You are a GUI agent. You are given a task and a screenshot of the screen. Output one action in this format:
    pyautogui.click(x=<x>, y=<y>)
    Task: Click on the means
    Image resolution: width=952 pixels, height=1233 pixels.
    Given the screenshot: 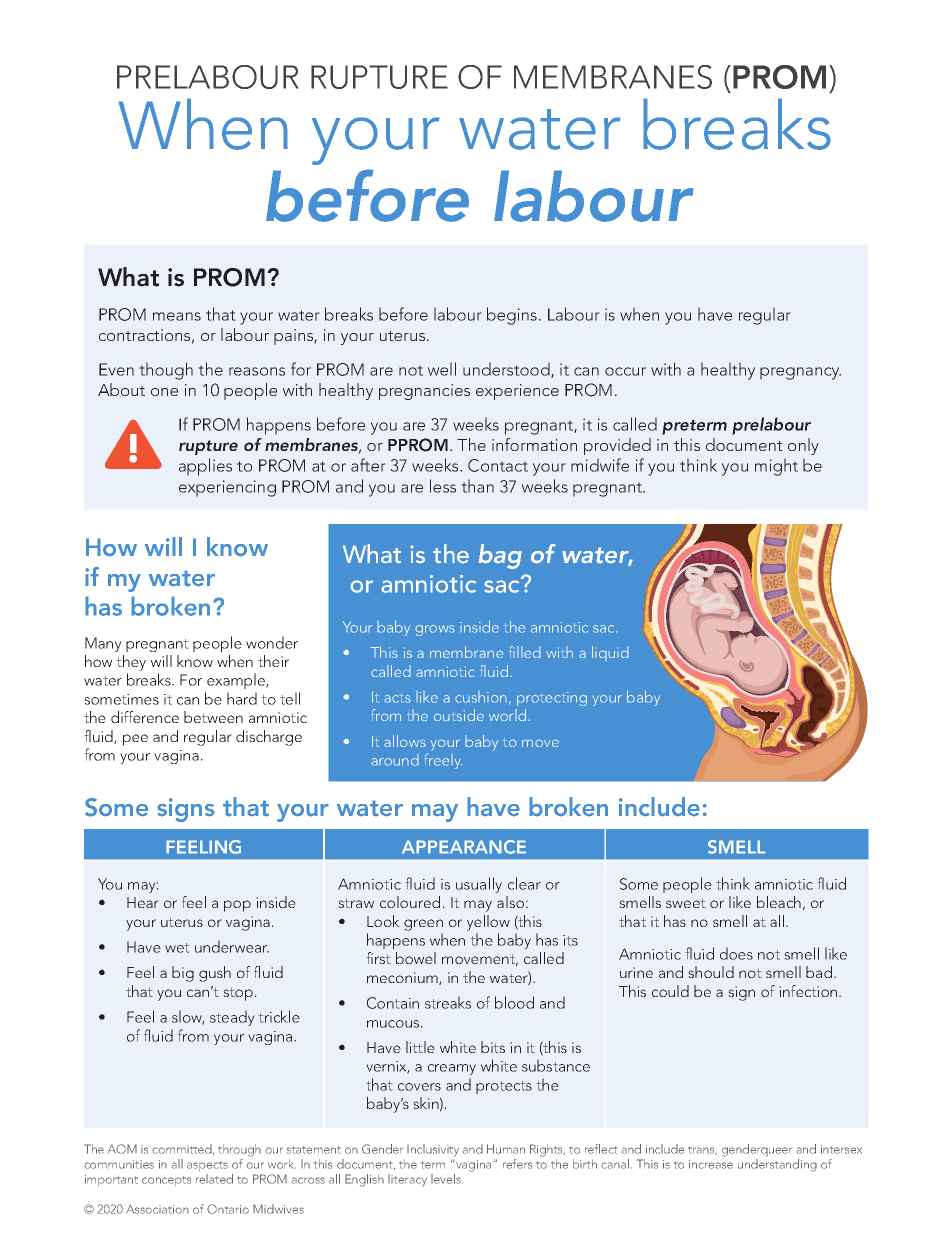 What is the action you would take?
    pyautogui.click(x=177, y=316)
